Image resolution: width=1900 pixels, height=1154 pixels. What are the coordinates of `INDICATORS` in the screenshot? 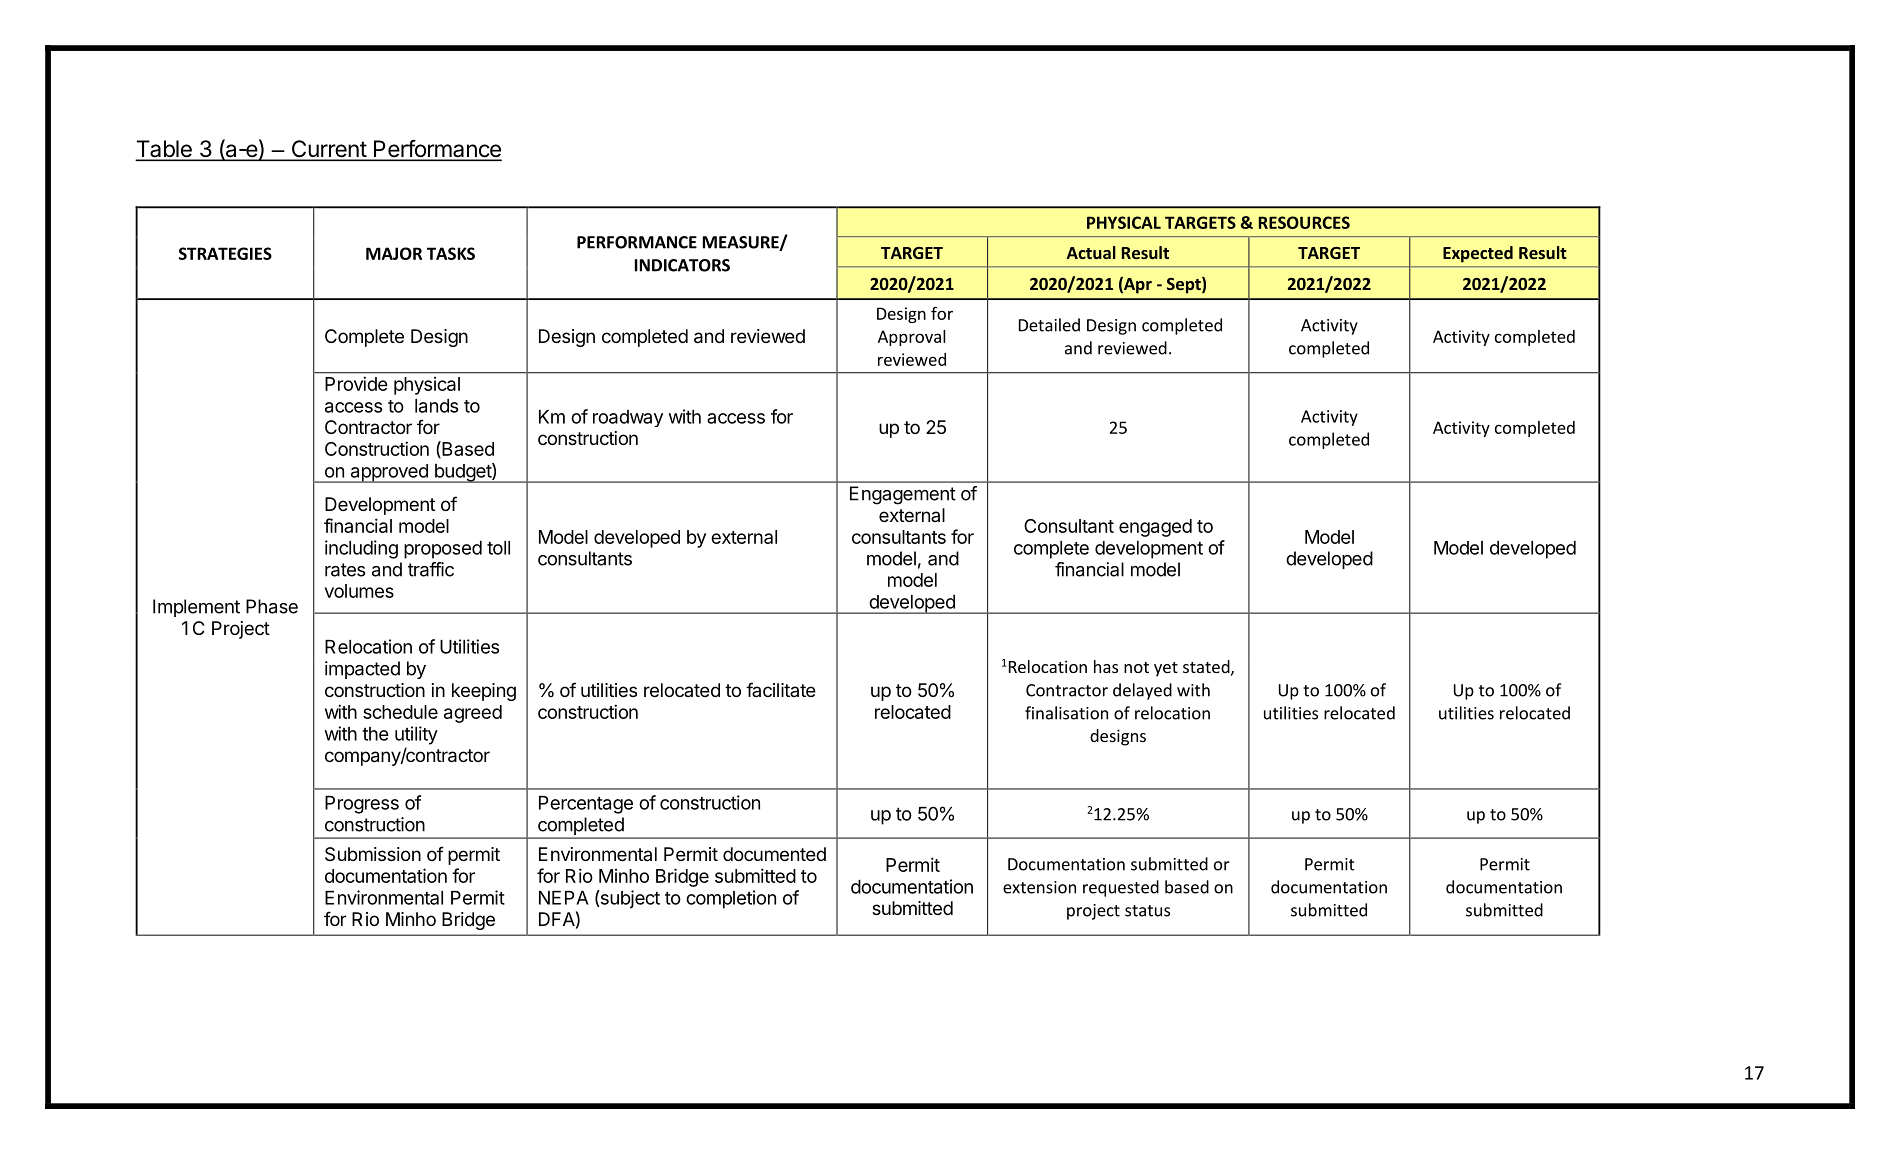 It's located at (682, 265).
